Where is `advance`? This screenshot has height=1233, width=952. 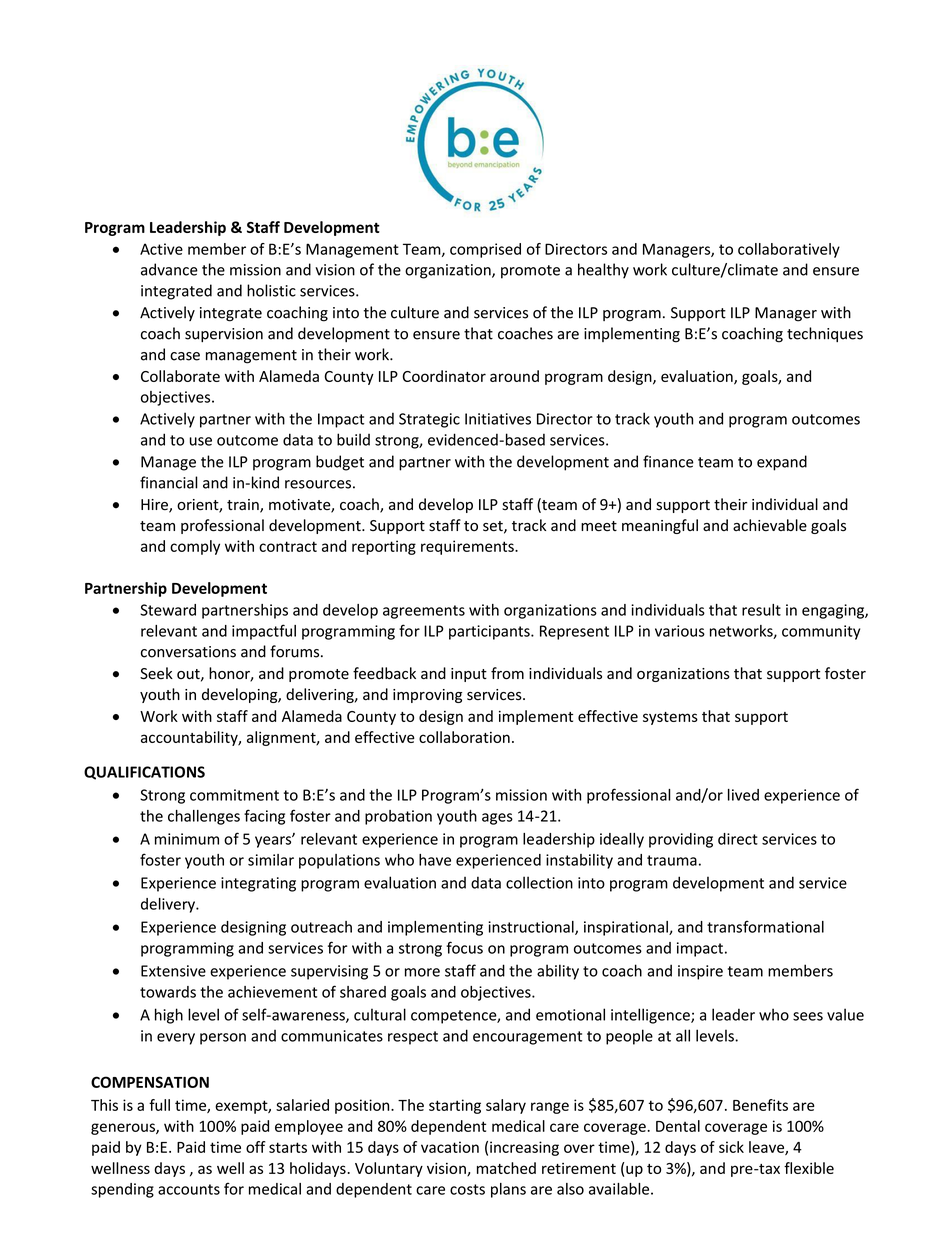 advance is located at coordinates (169, 269).
